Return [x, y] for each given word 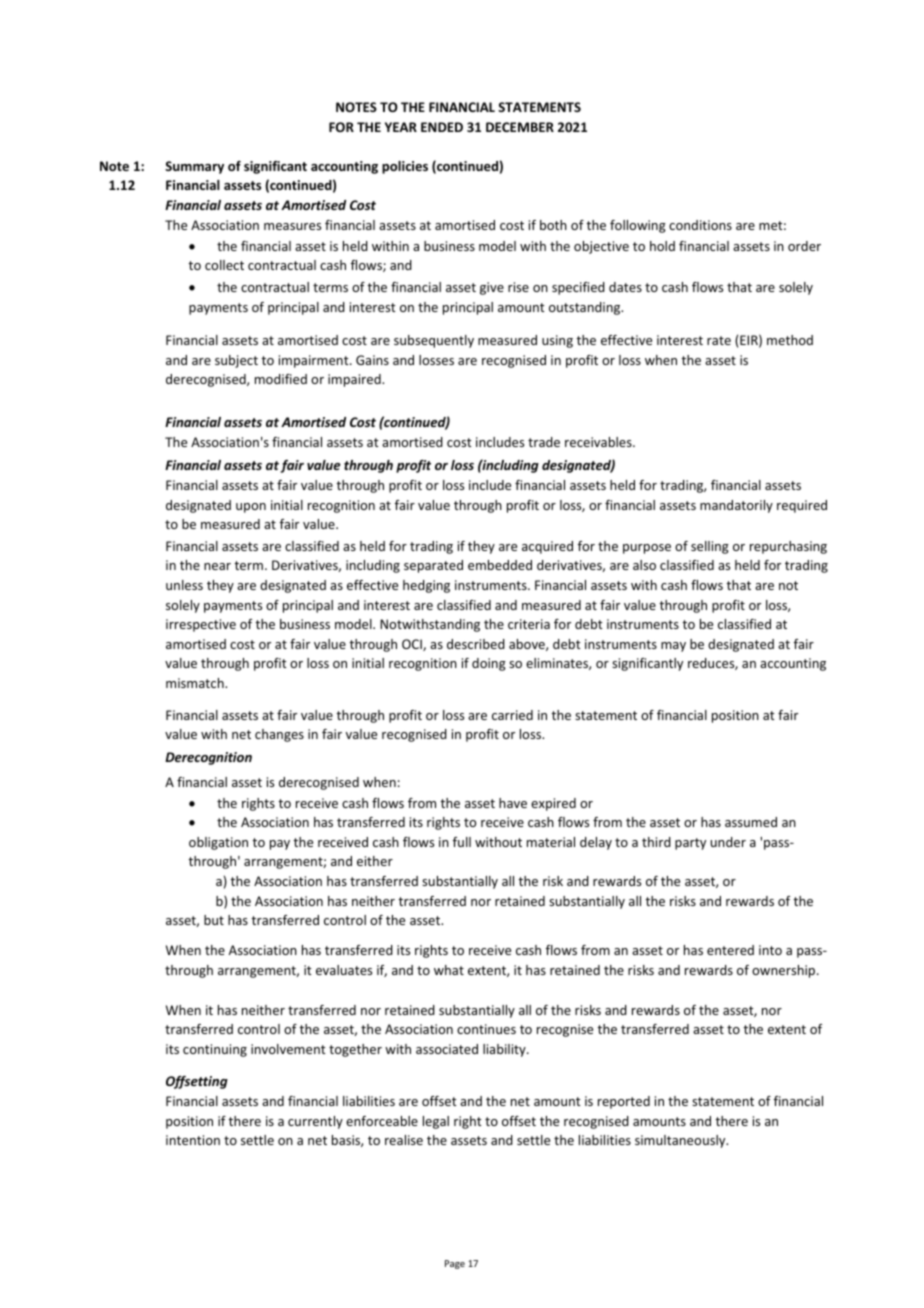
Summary [194, 167]
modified [281, 379]
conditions [700, 225]
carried [512, 715]
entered [730, 950]
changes [279, 735]
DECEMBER [520, 127]
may [673, 647]
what [449, 970]
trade [544, 442]
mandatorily [736, 506]
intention [193, 1140]
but [214, 920]
